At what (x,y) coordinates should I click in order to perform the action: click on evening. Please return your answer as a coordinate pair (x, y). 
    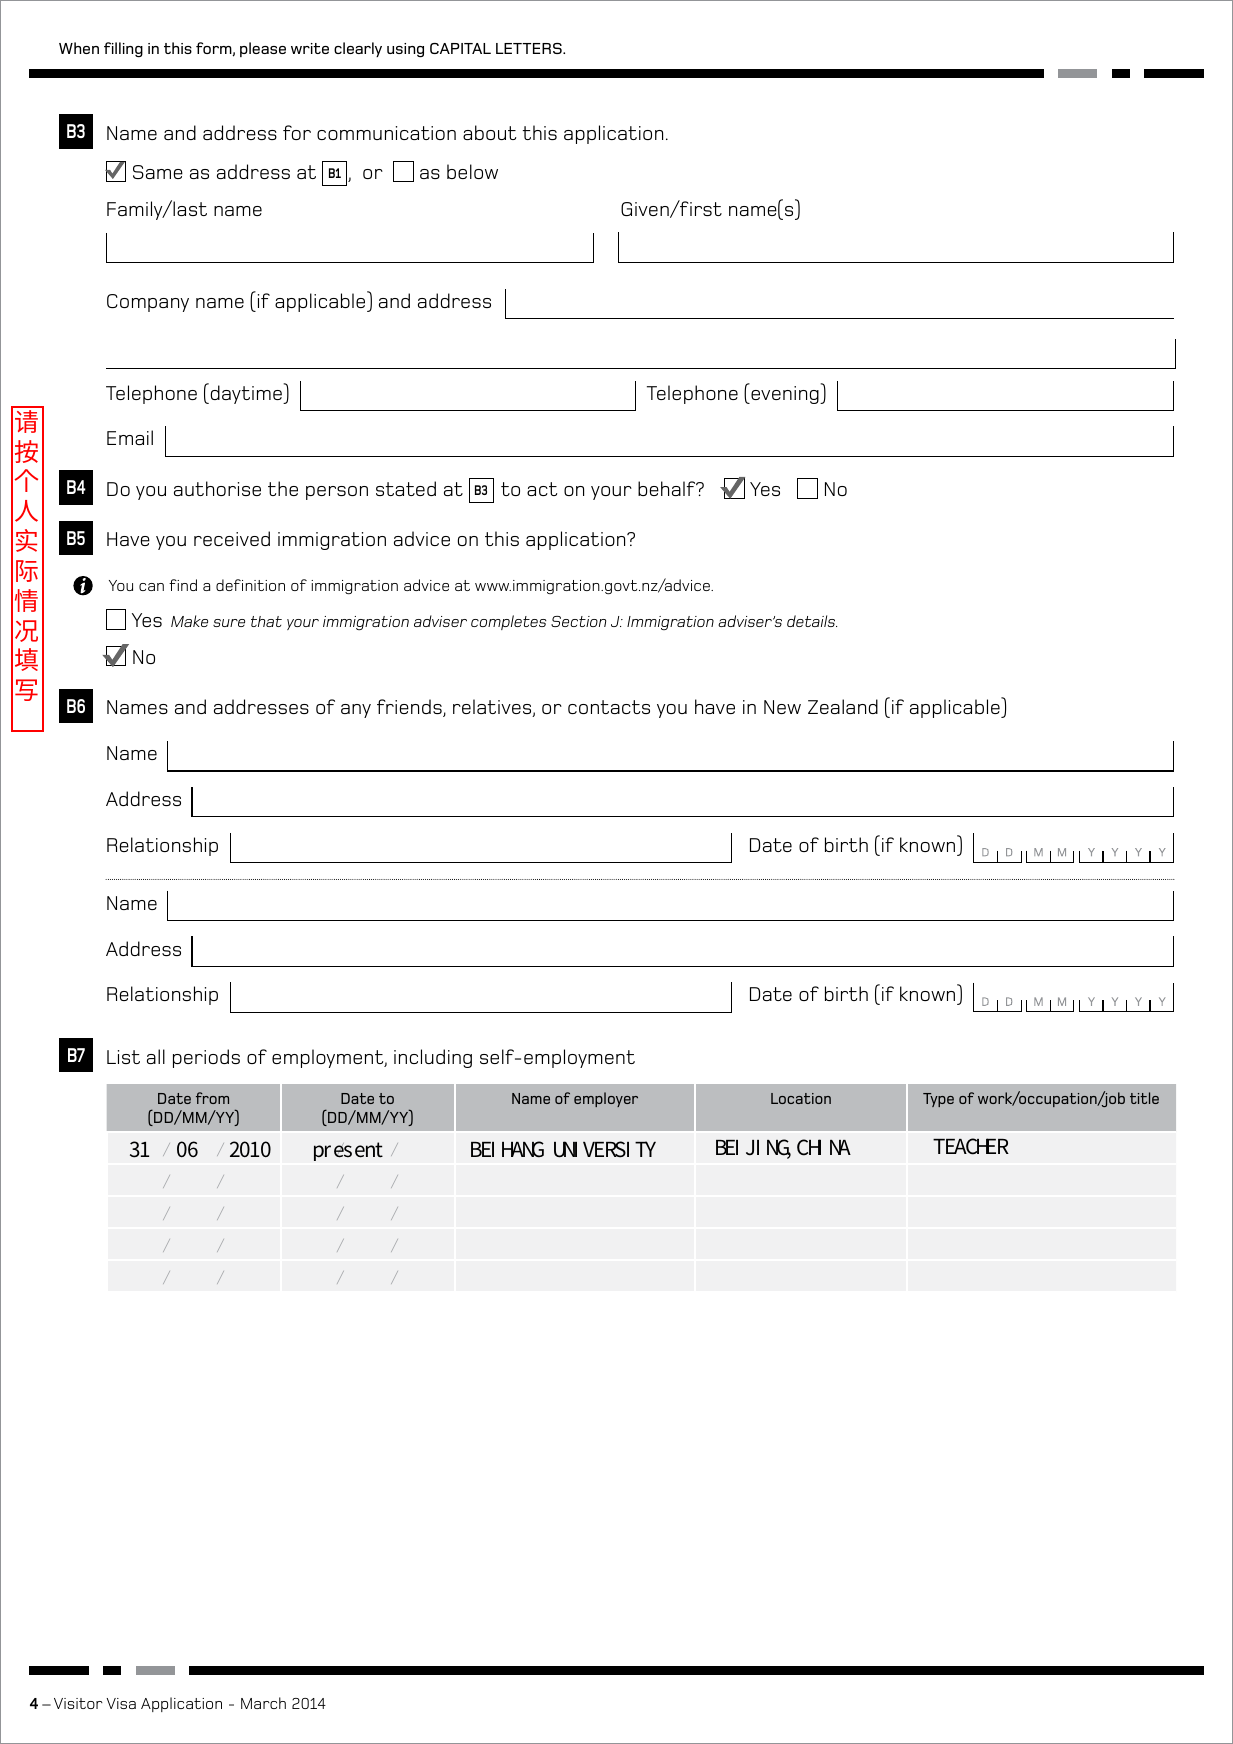
    Looking at the image, I should click on (785, 395).
